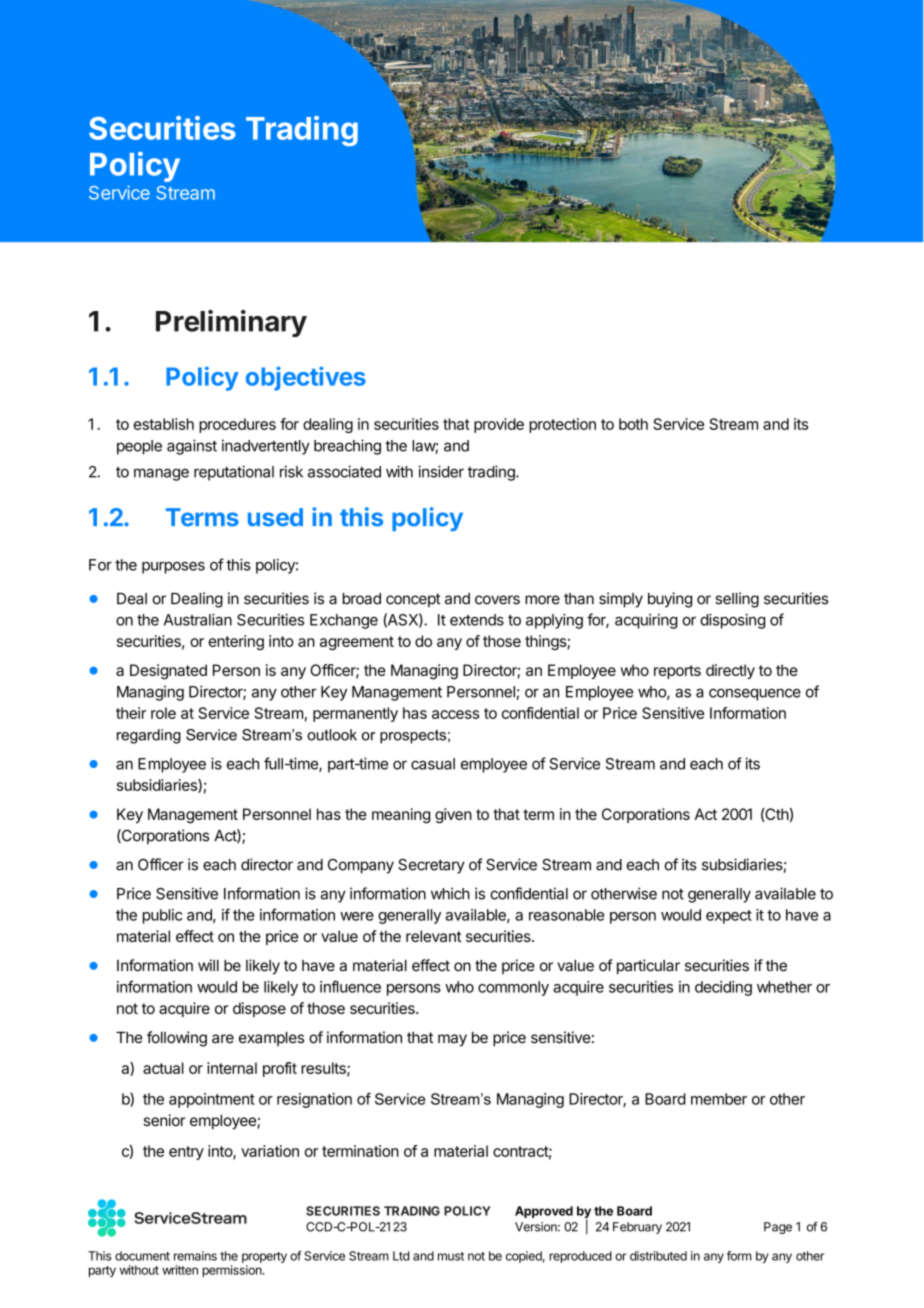 The width and height of the screenshot is (924, 1308). Describe the element at coordinates (658, 1256) in the screenshot. I see `distributed` at that location.
